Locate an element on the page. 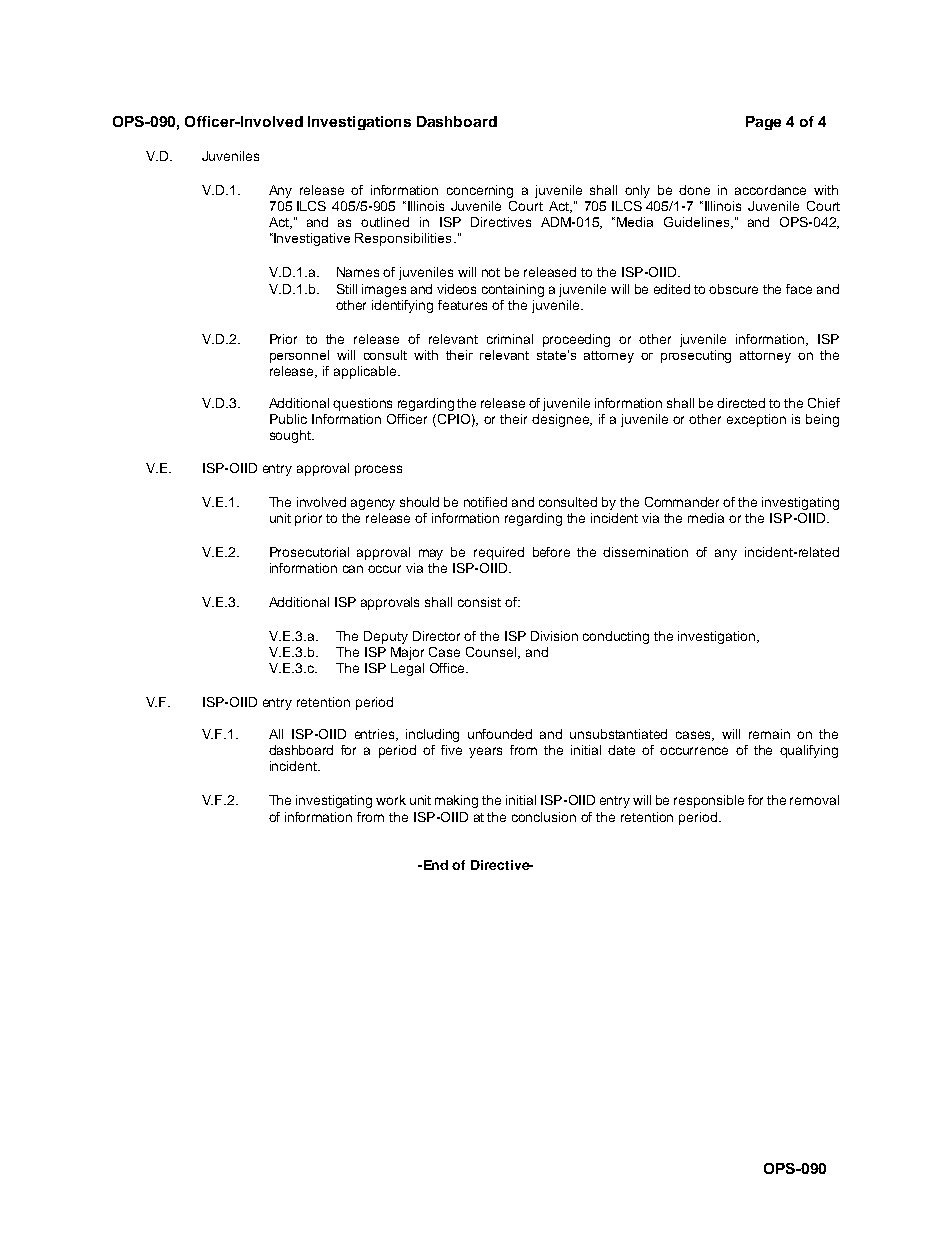 Image resolution: width=952 pixels, height=1233 pixels. responsible is located at coordinates (709, 801).
